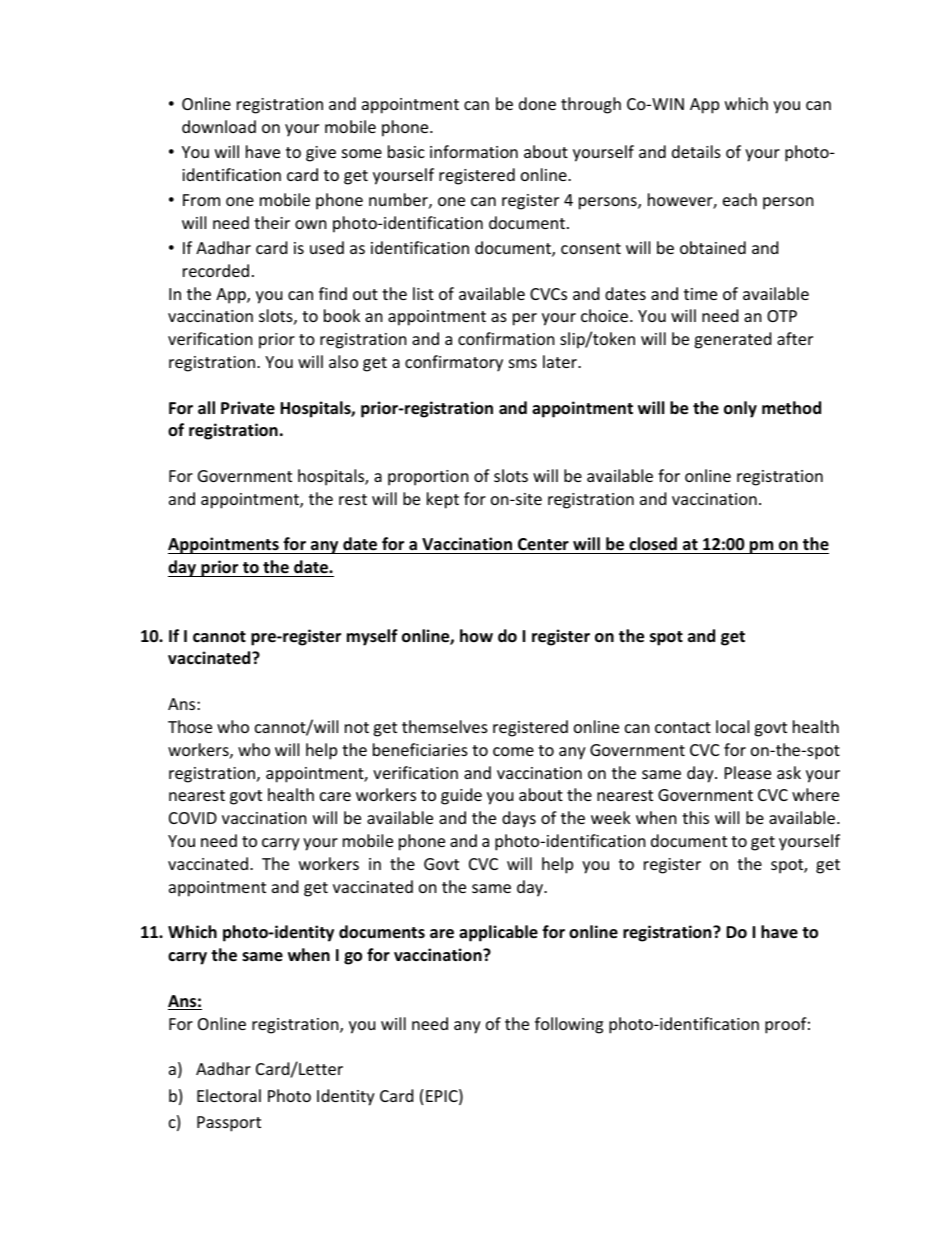 The width and height of the screenshot is (952, 1233). I want to click on Center, so click(543, 546).
